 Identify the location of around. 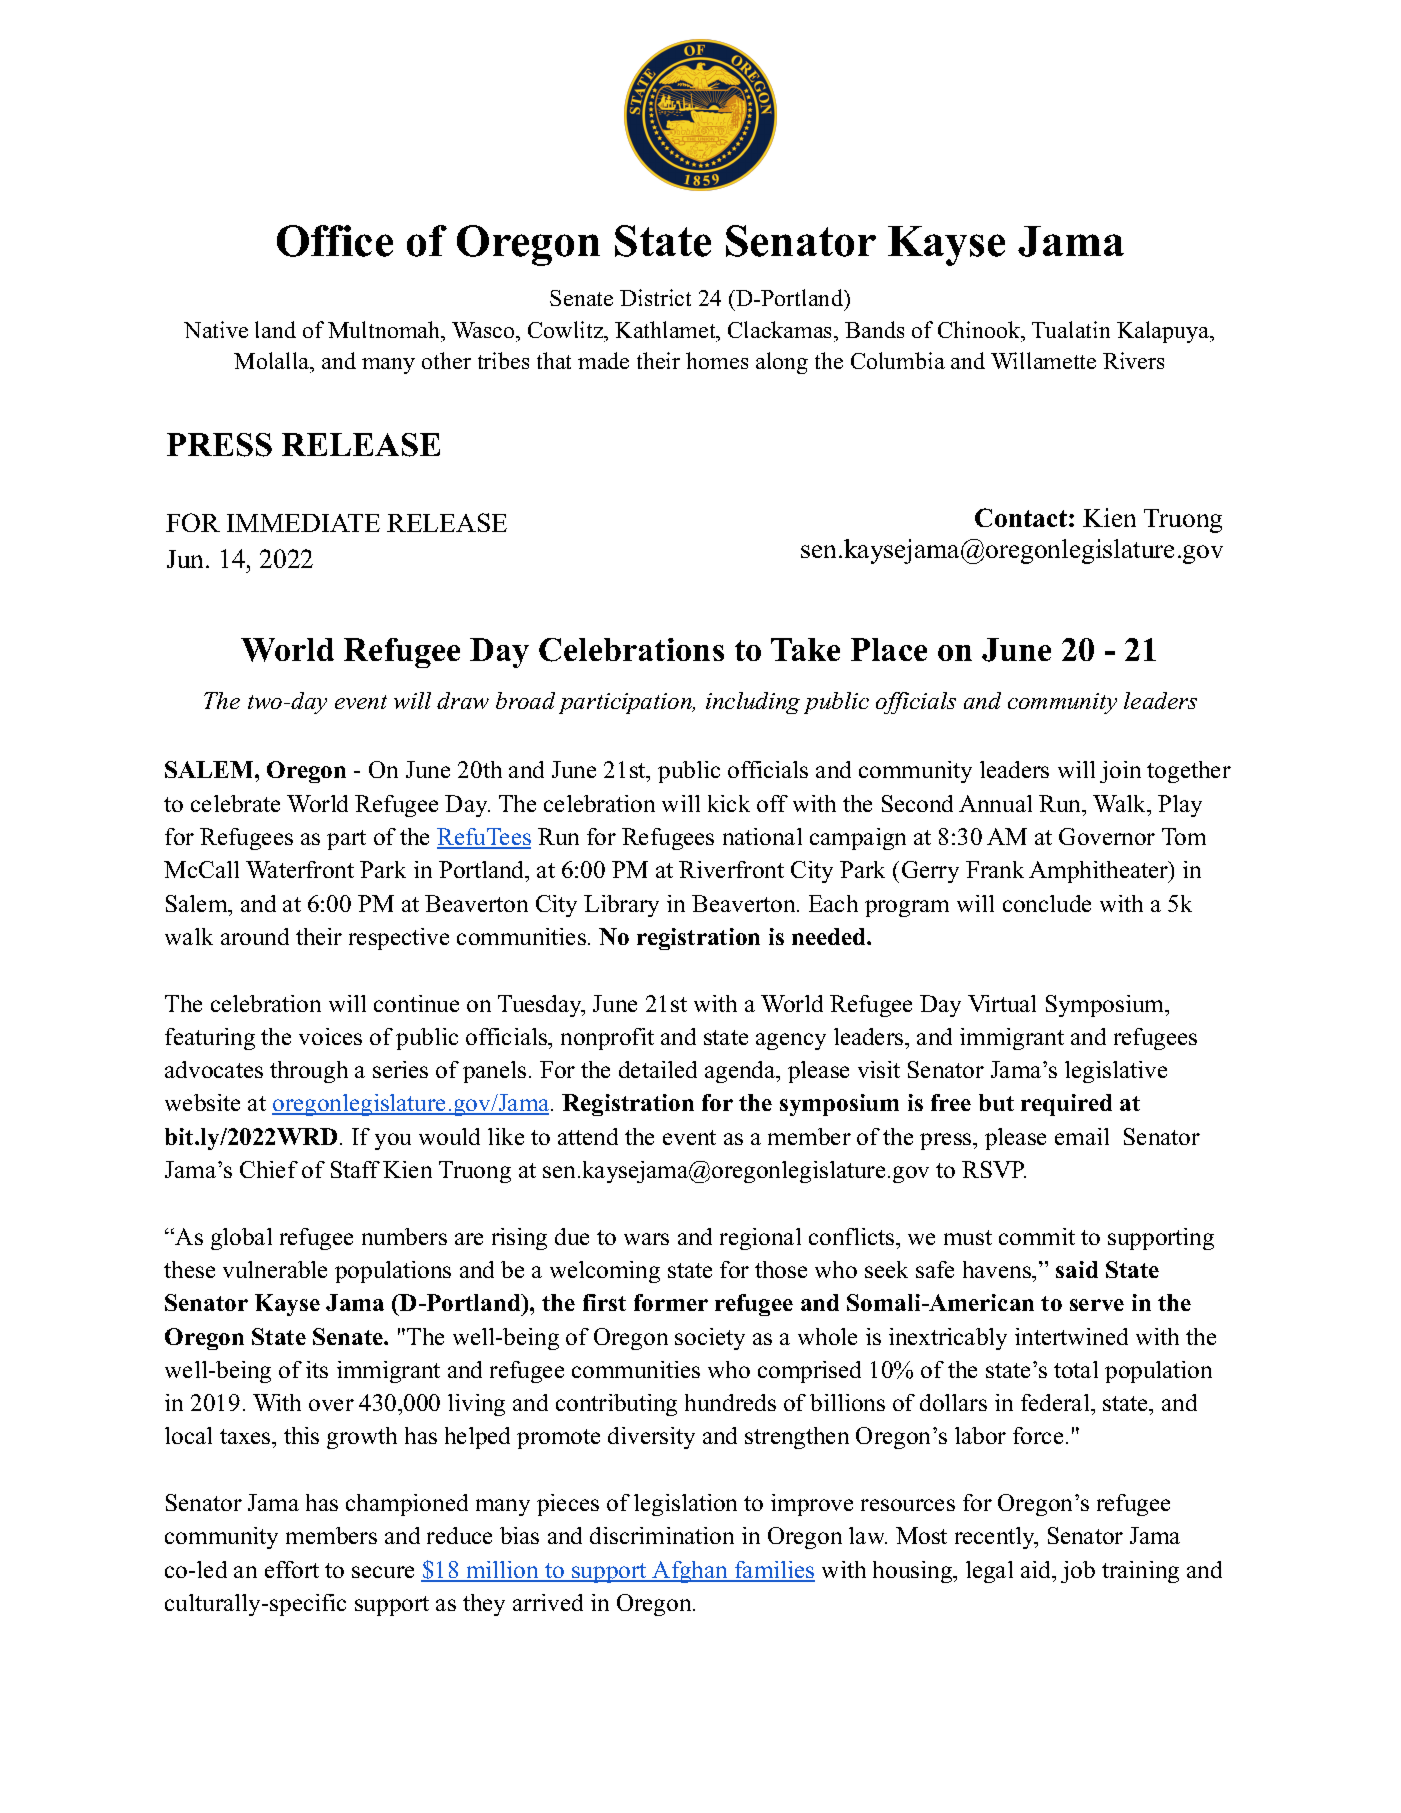
(255, 936).
